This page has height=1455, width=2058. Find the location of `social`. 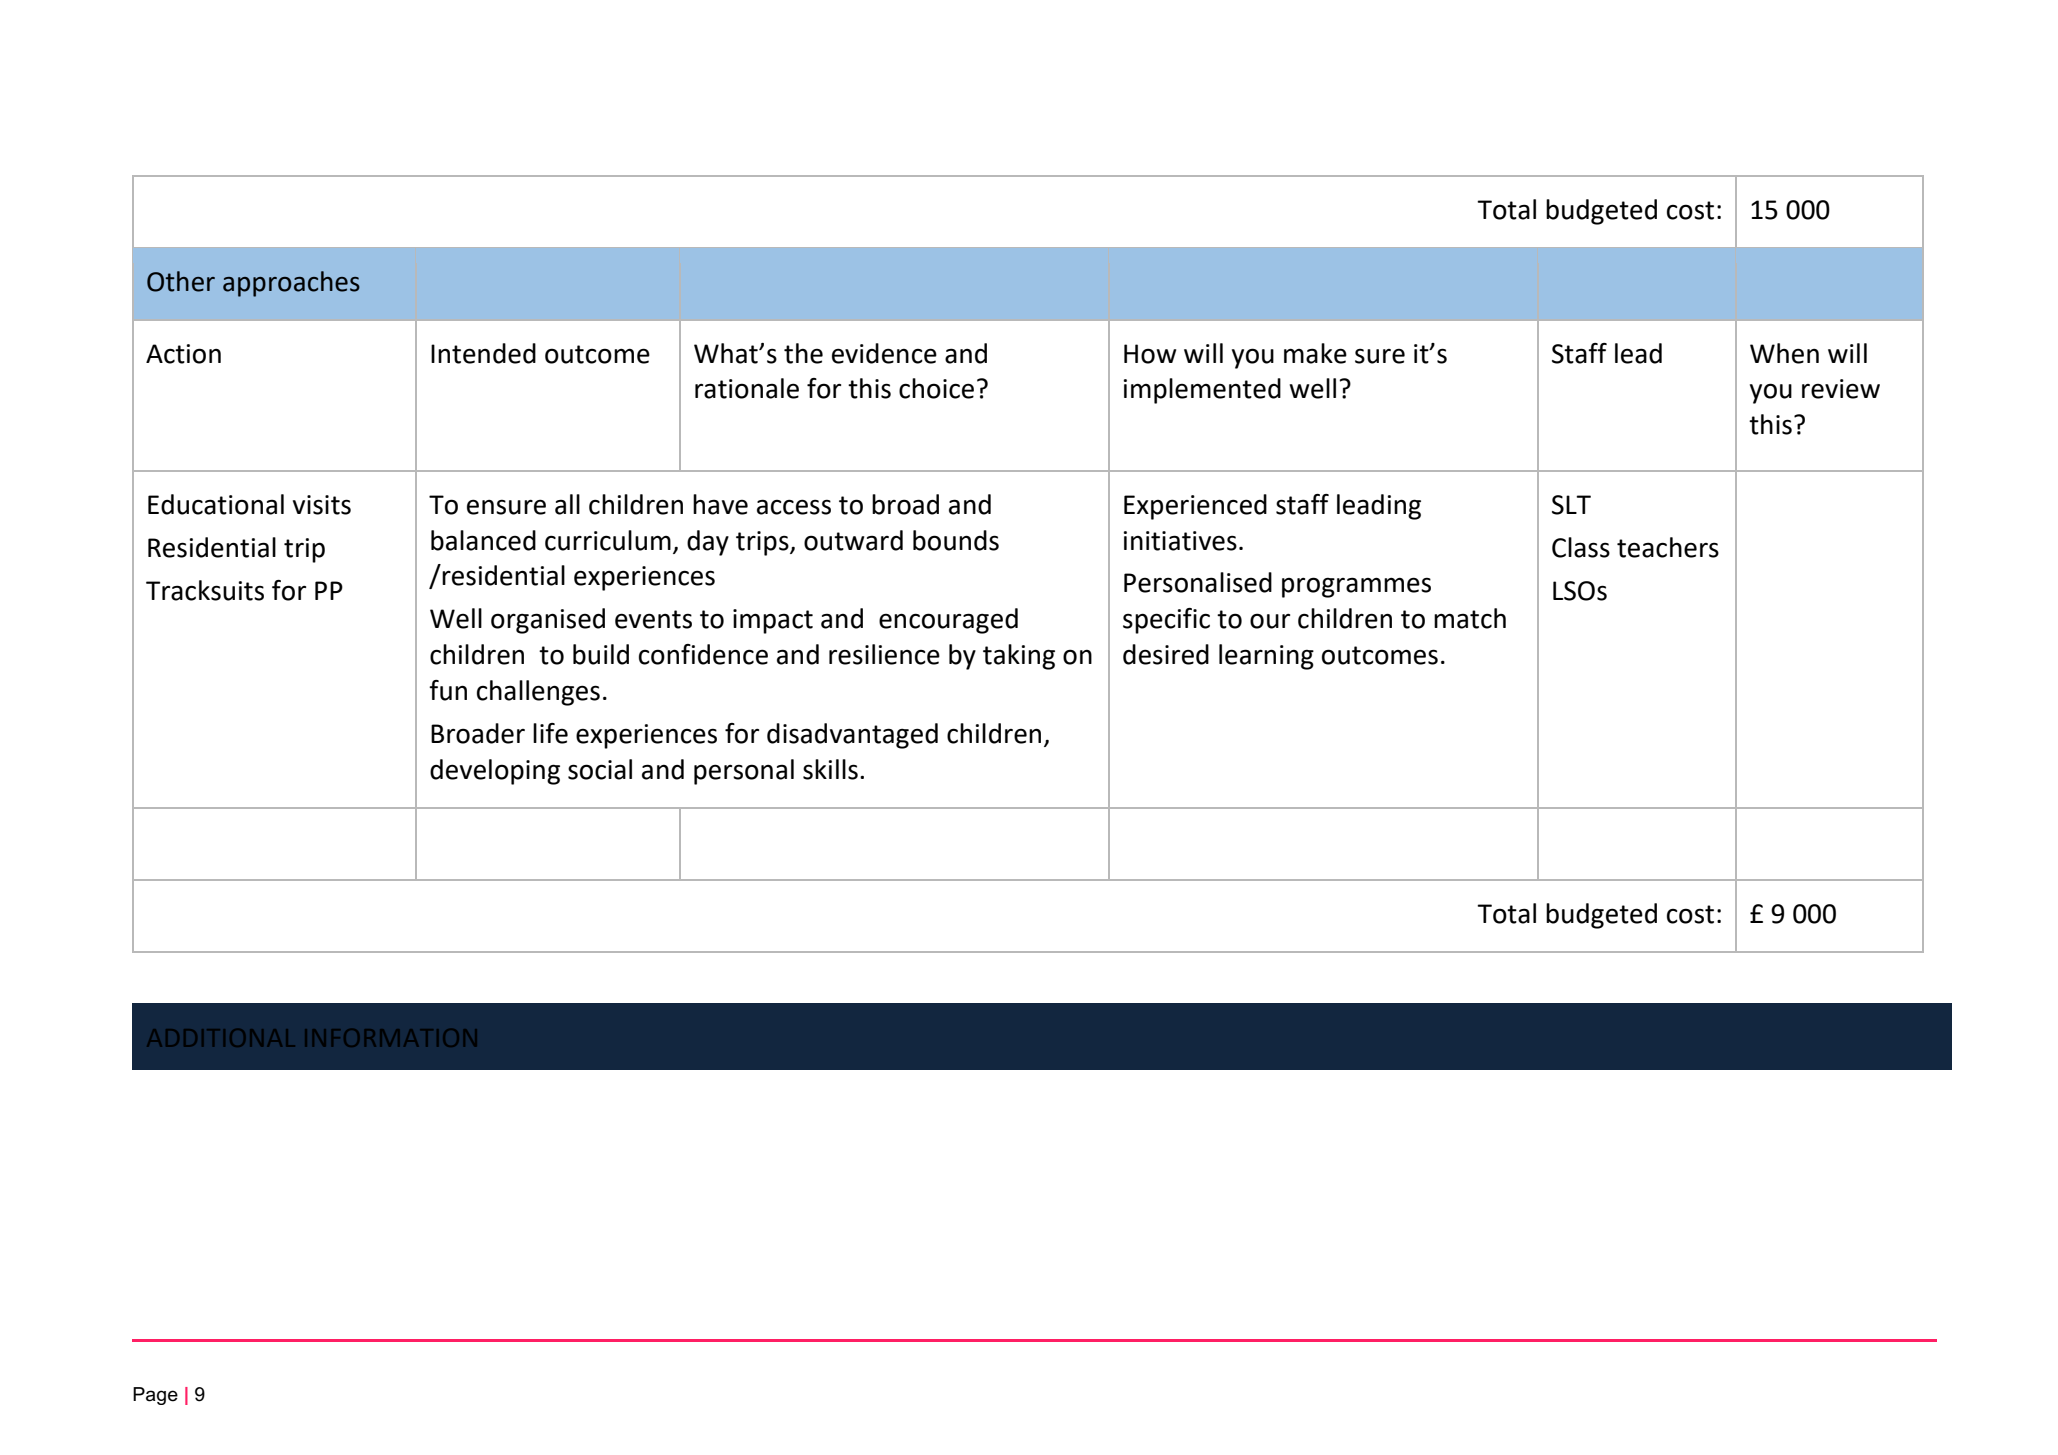

social is located at coordinates (600, 769).
